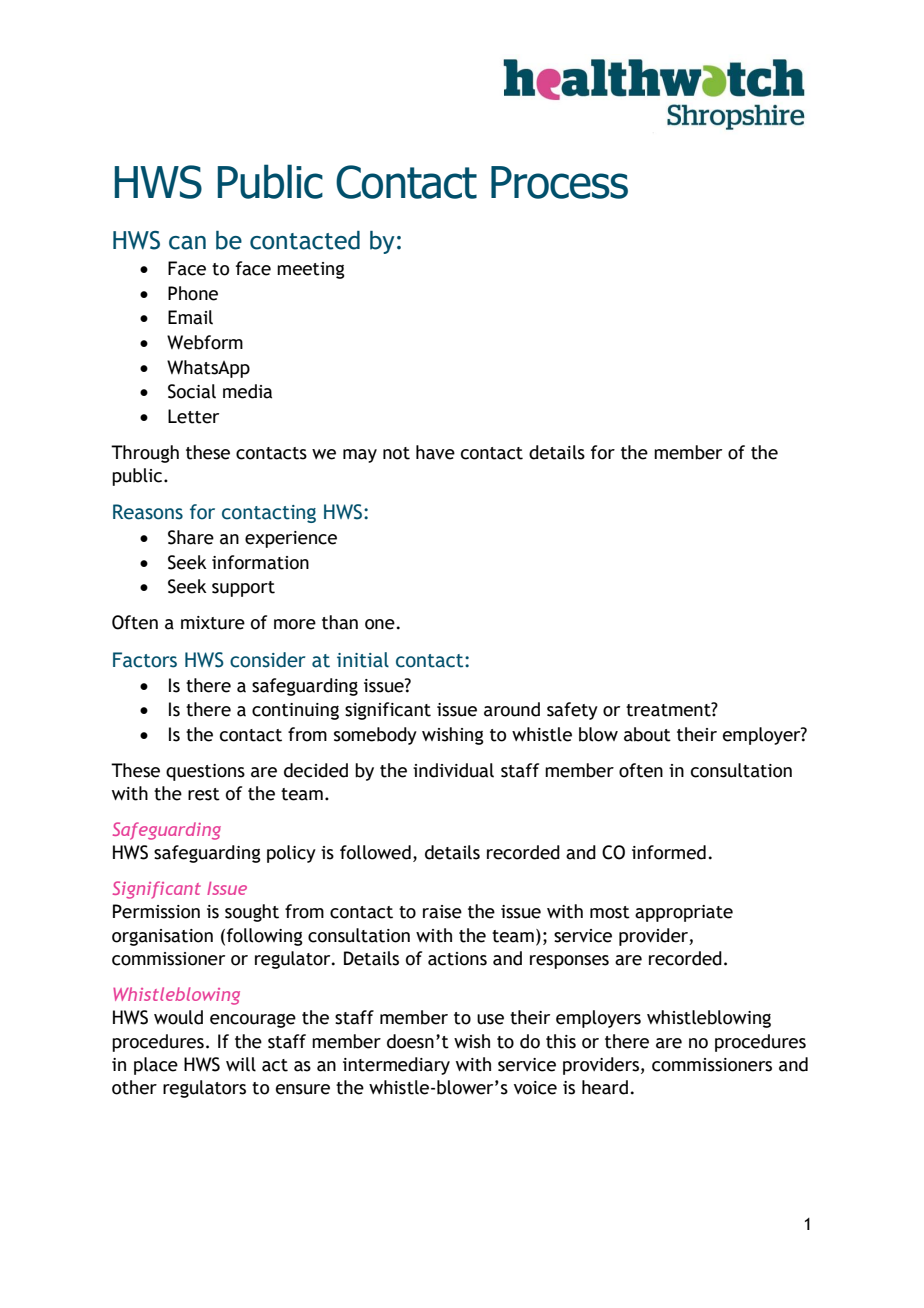 Image resolution: width=924 pixels, height=1308 pixels. What do you see at coordinates (396, 453) in the image?
I see `not` at bounding box center [396, 453].
